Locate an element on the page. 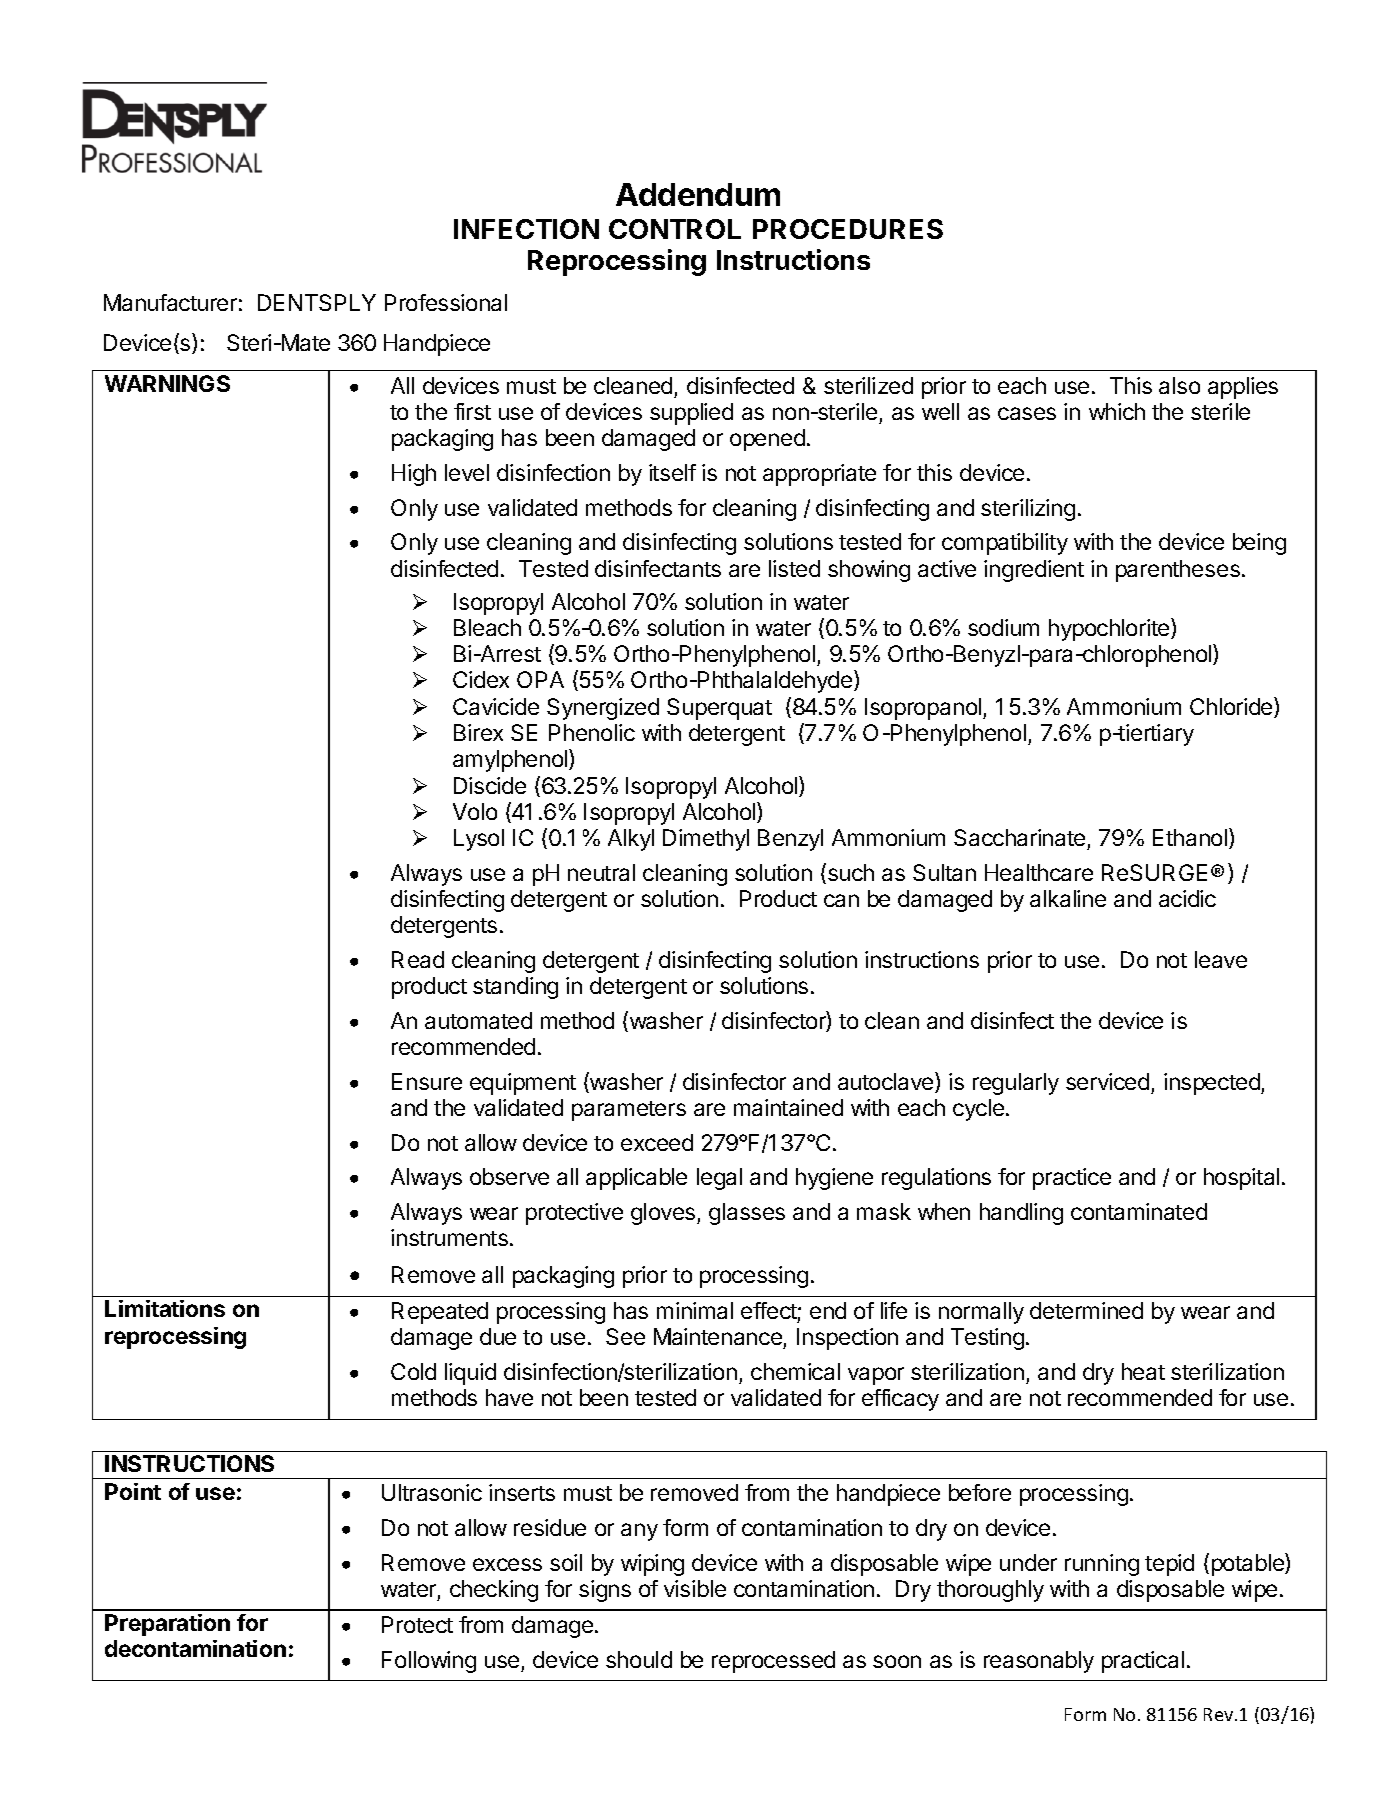 The width and height of the page is (1398, 1809). also is located at coordinates (1179, 385).
